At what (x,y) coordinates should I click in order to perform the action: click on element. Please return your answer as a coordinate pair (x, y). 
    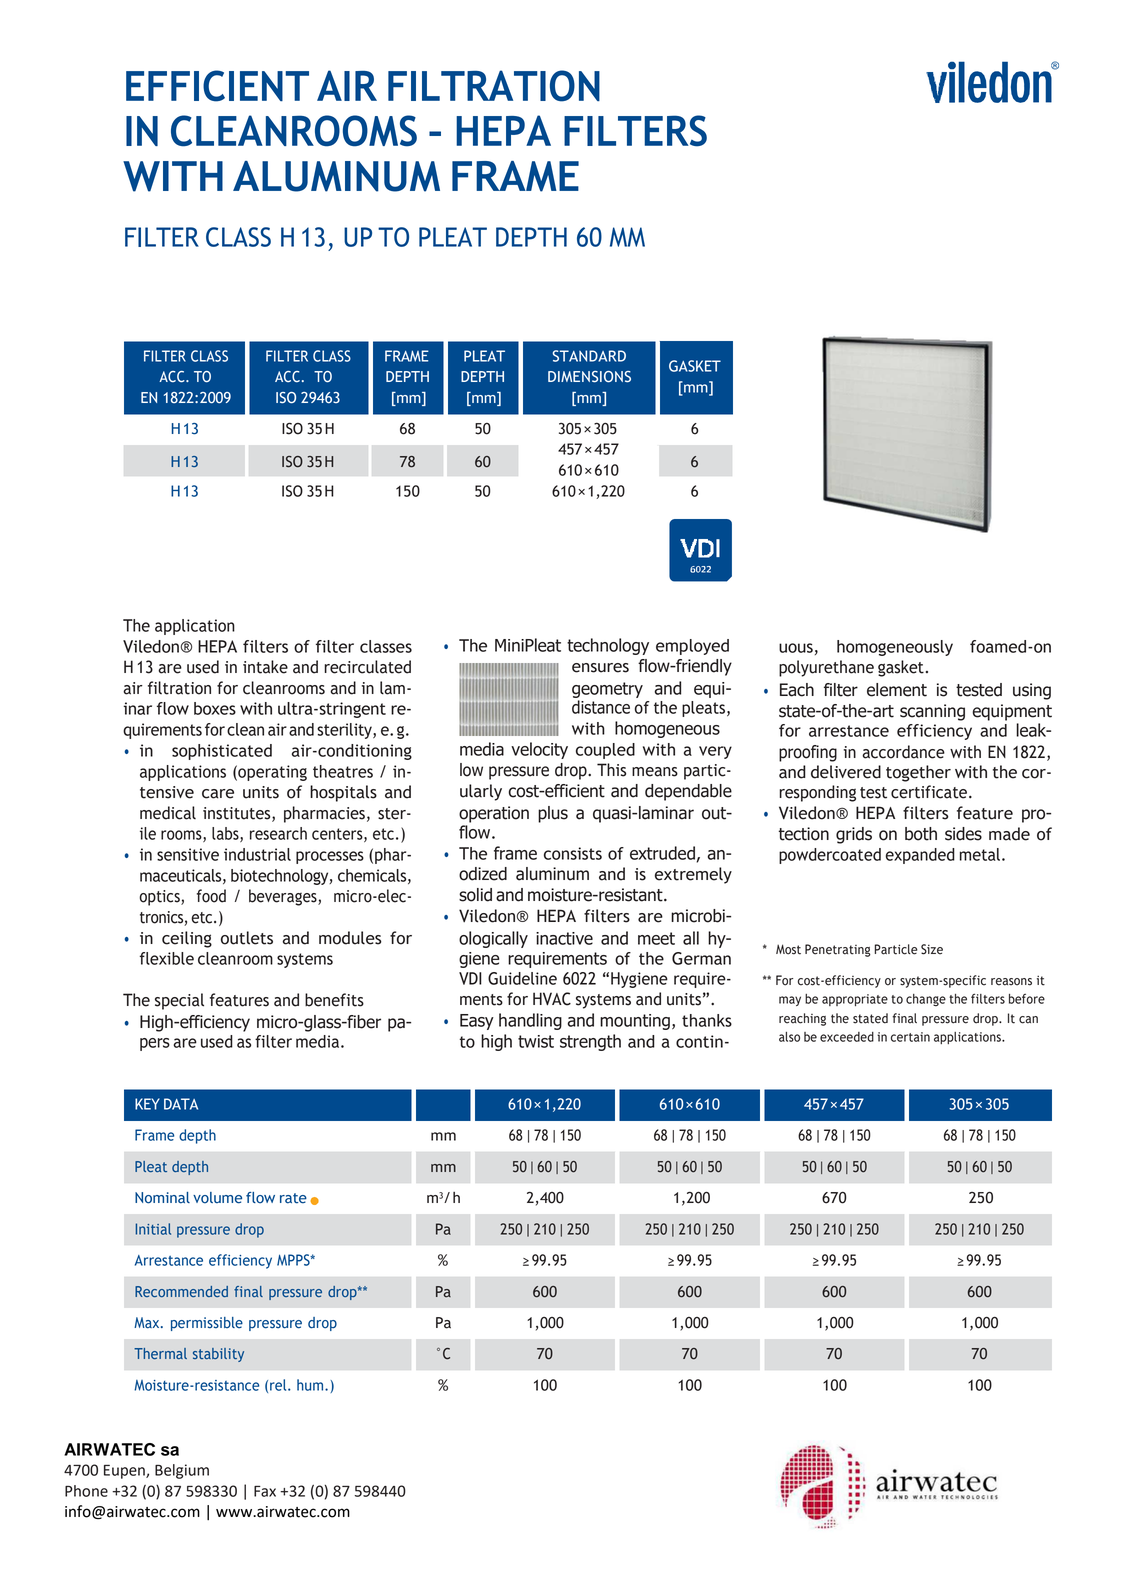
    Looking at the image, I should click on (897, 690).
